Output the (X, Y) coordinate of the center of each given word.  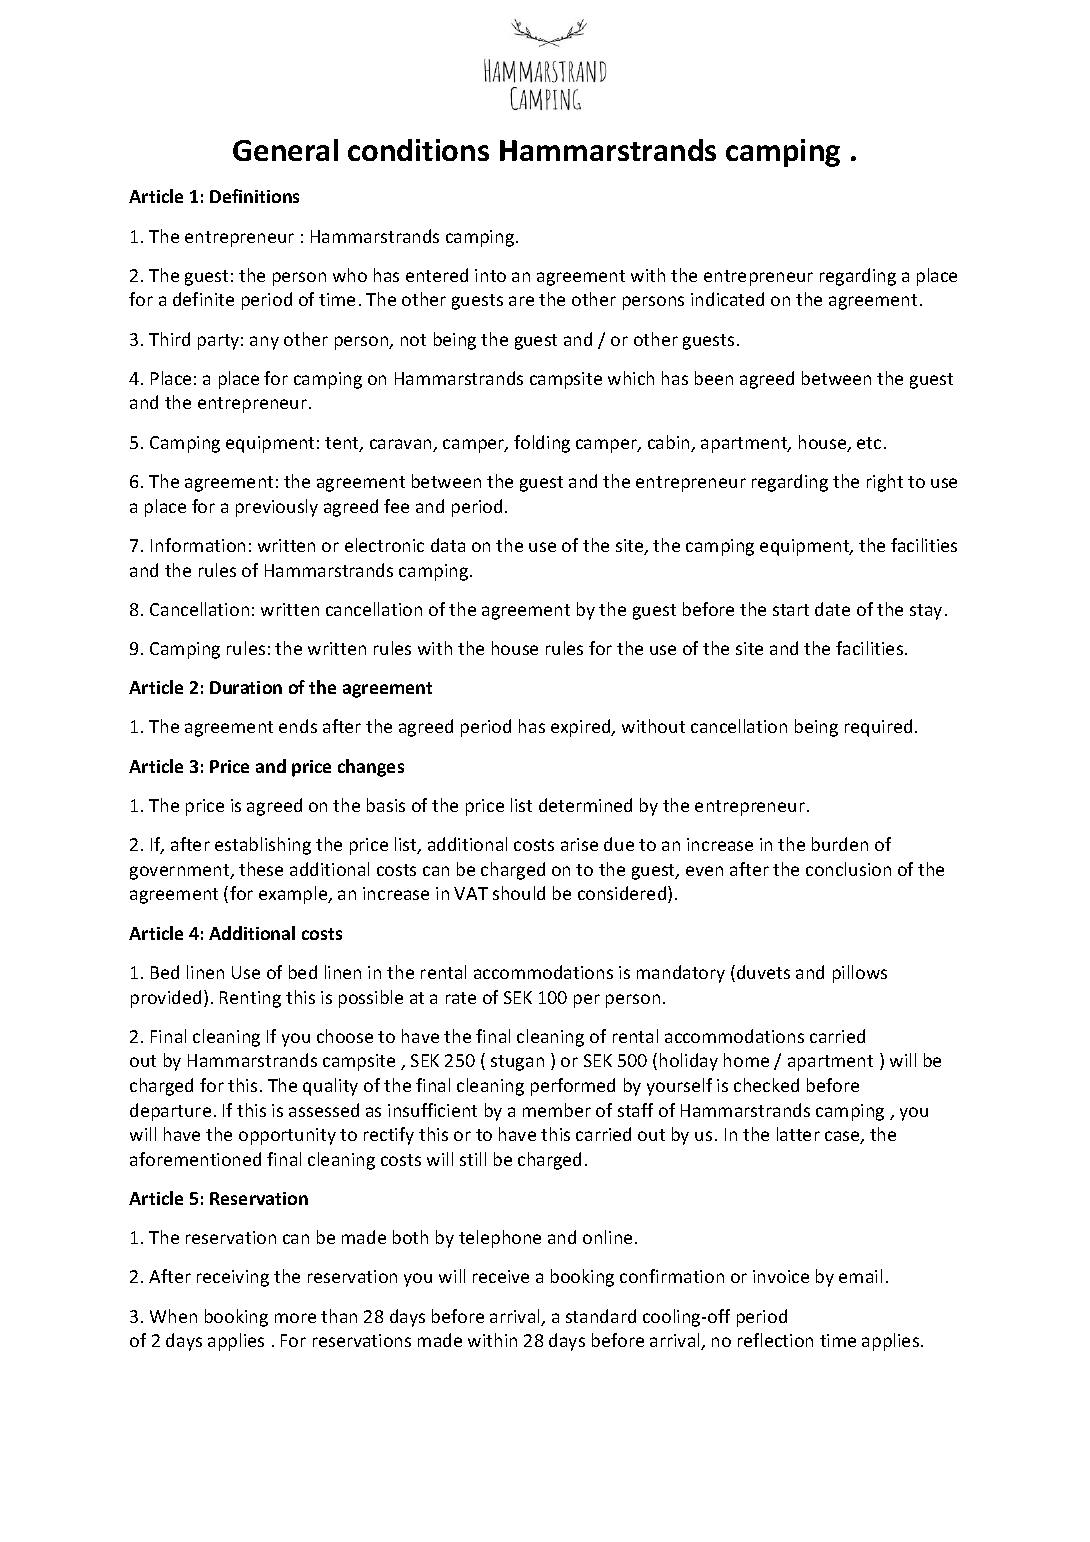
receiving (233, 1278)
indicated (727, 299)
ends (298, 726)
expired (582, 728)
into (490, 275)
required (878, 728)
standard (601, 1316)
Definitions (254, 196)
